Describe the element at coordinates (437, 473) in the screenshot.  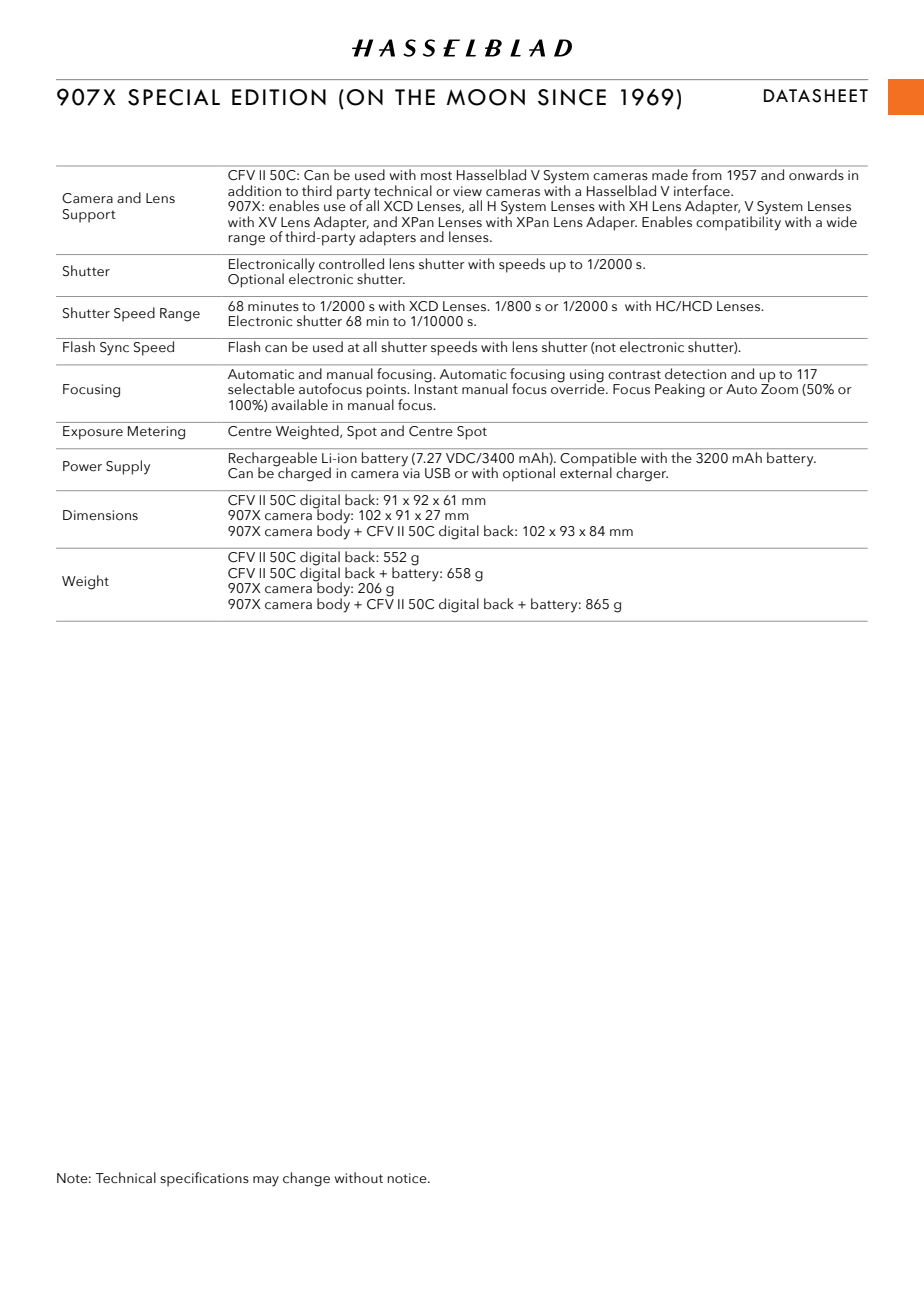
I see `USB` at that location.
